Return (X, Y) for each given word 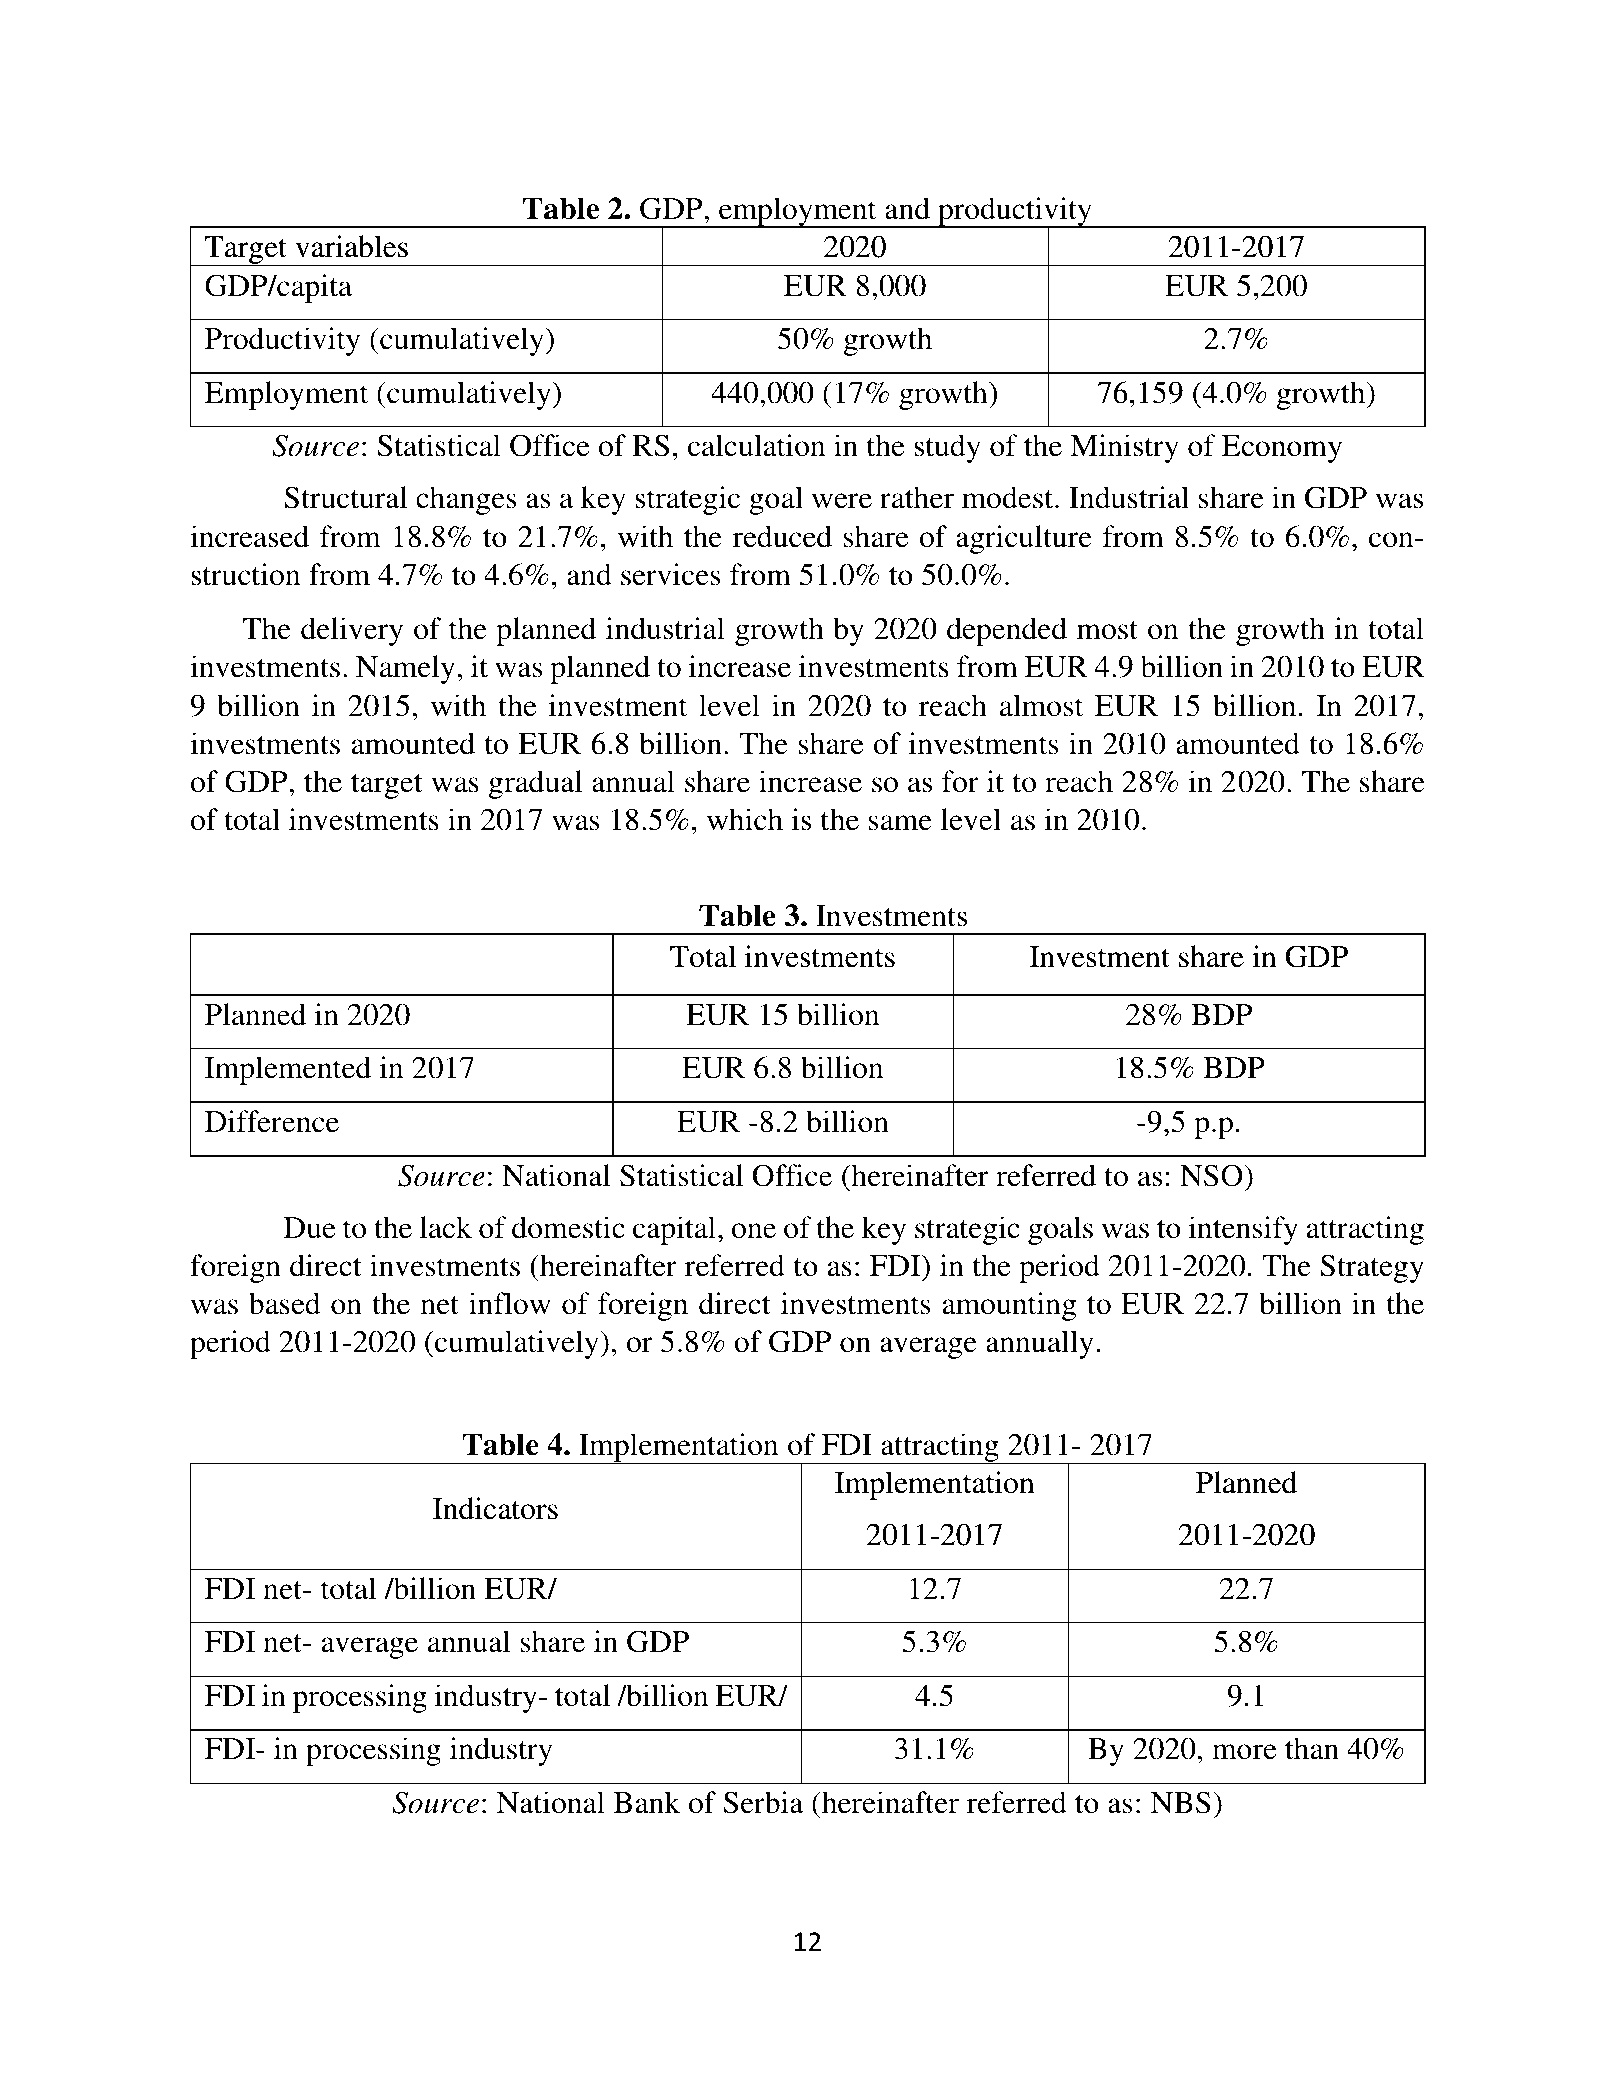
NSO (1212, 1175)
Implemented (288, 1070)
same (900, 823)
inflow (510, 1303)
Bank (647, 1802)
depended (1007, 631)
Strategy (1372, 1268)
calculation (756, 445)
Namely (405, 669)
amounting (1009, 1306)
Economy (1282, 449)
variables (352, 246)
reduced (782, 536)
